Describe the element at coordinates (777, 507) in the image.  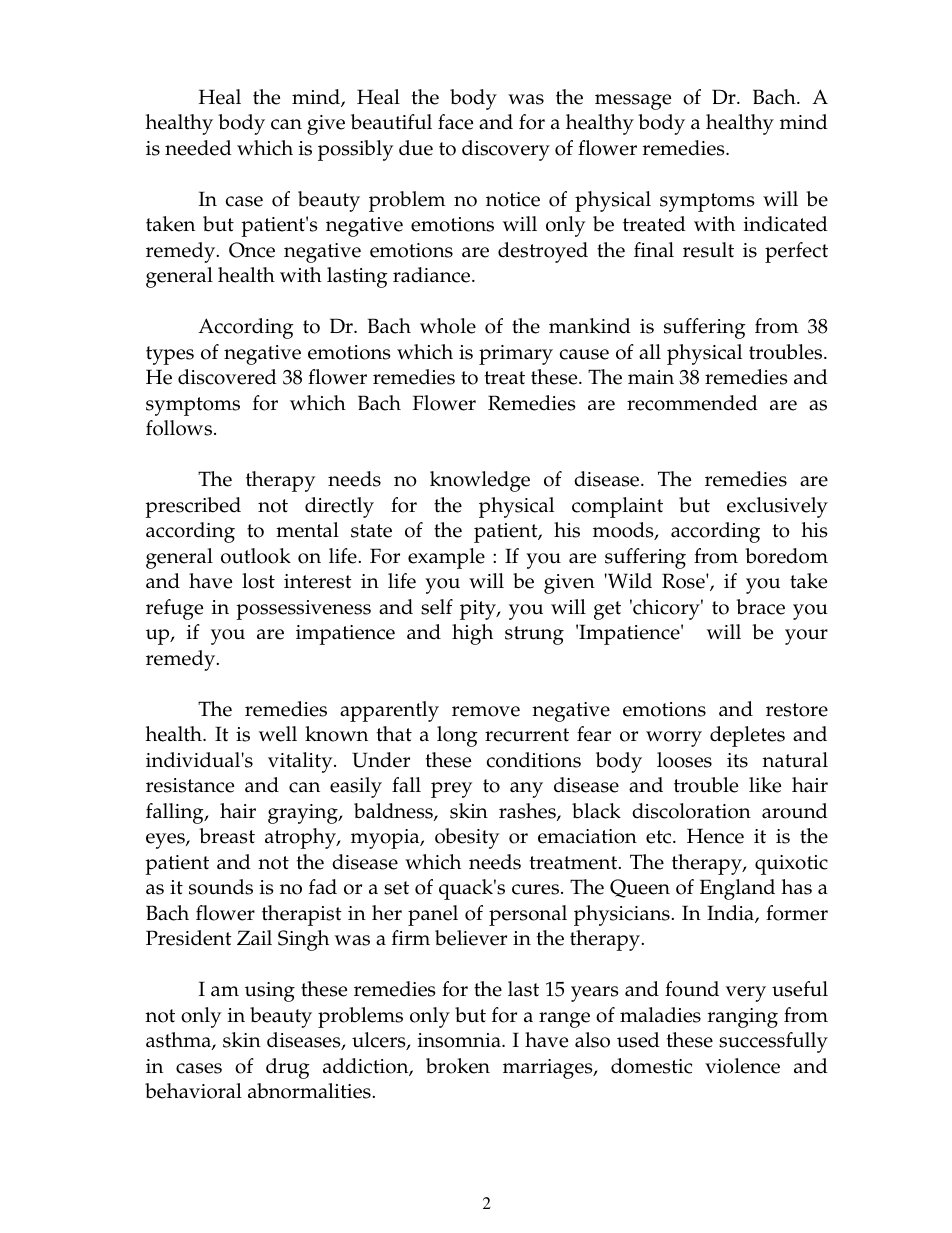
I see `exclusively` at that location.
